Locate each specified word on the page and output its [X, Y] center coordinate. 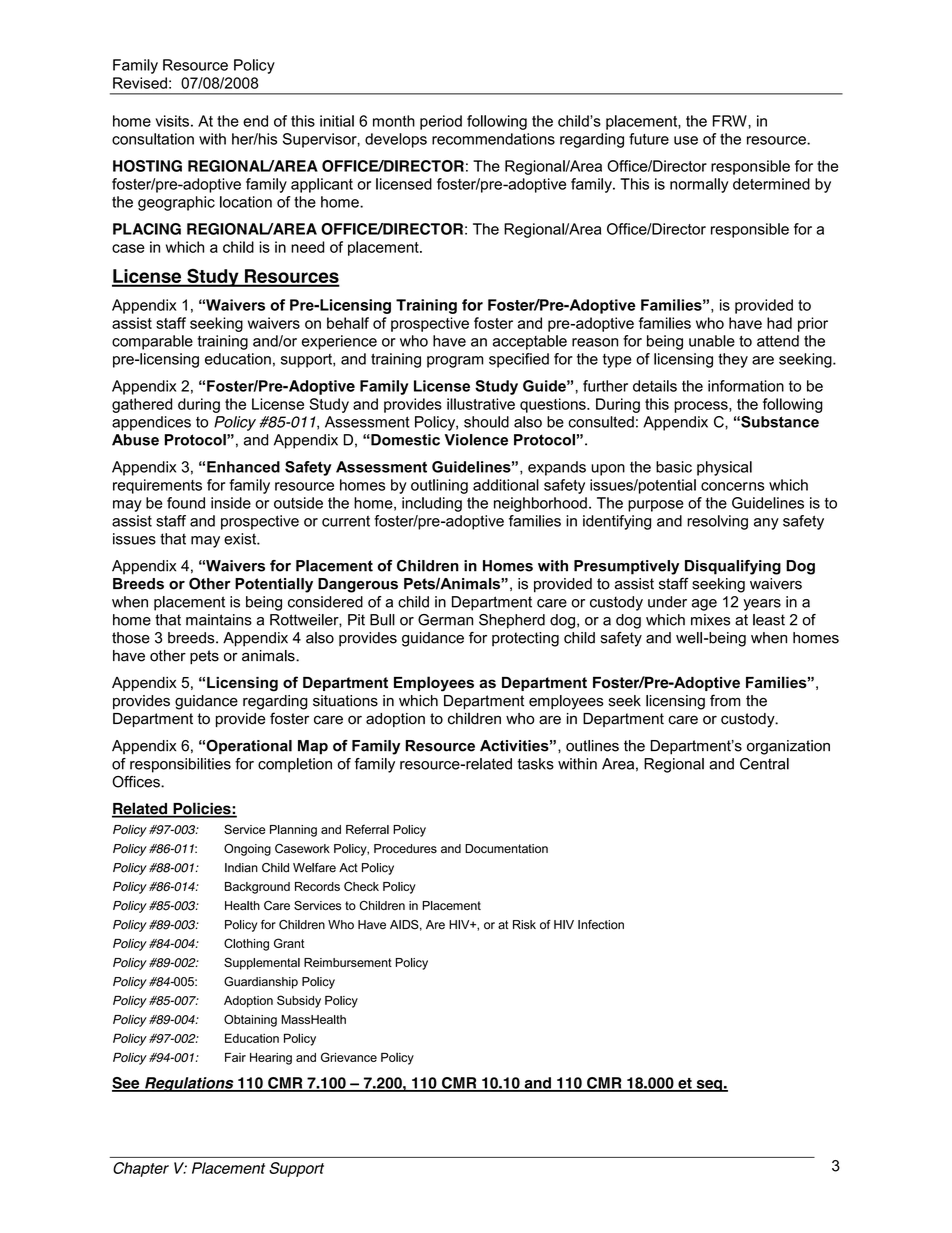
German [445, 620]
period [441, 122]
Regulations [189, 1084]
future [649, 139]
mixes [710, 620]
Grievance [349, 1057]
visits [172, 121]
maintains [219, 620]
